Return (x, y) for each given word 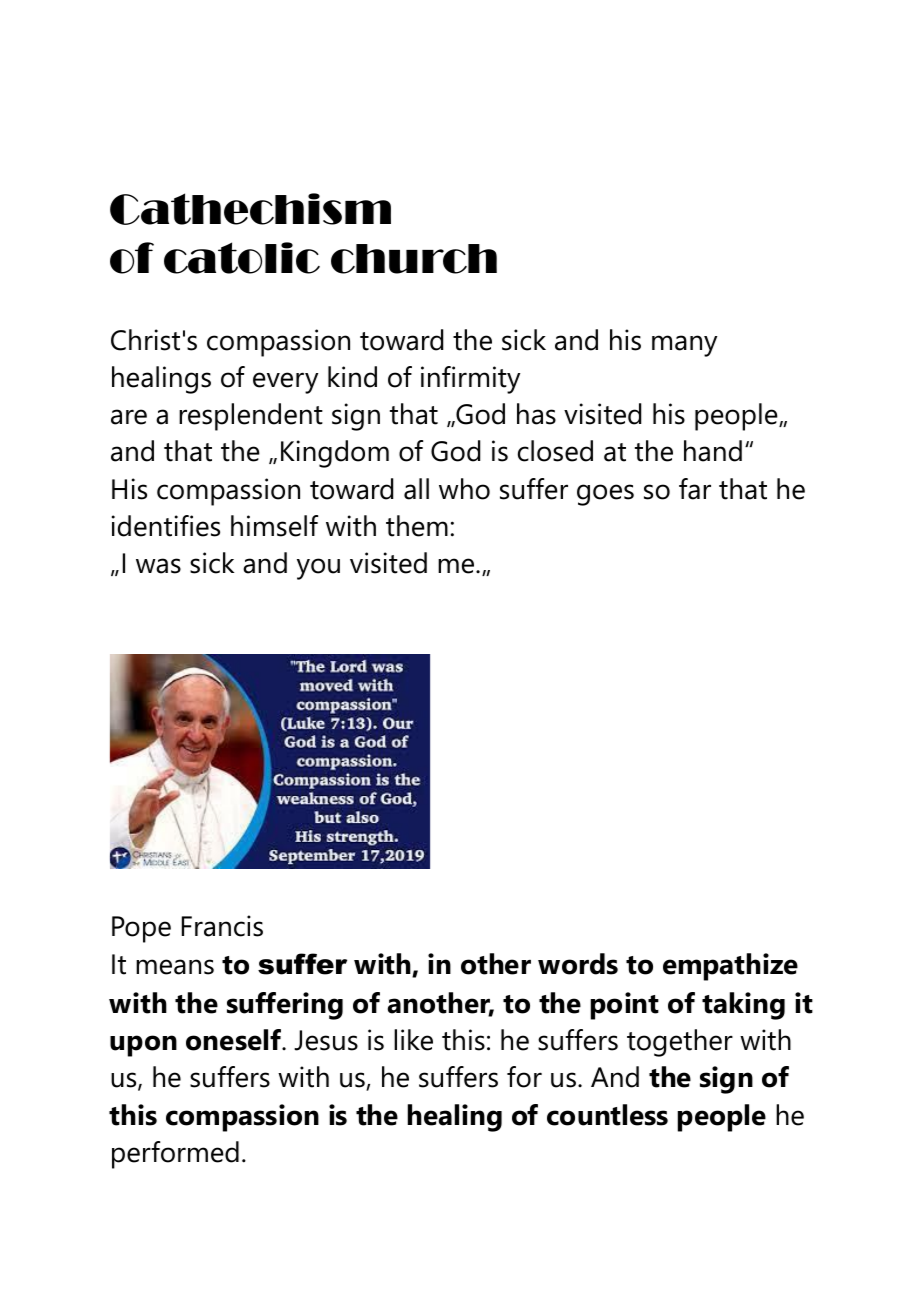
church (414, 259)
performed (175, 1155)
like (413, 1040)
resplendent (251, 417)
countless (607, 1115)
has (536, 414)
